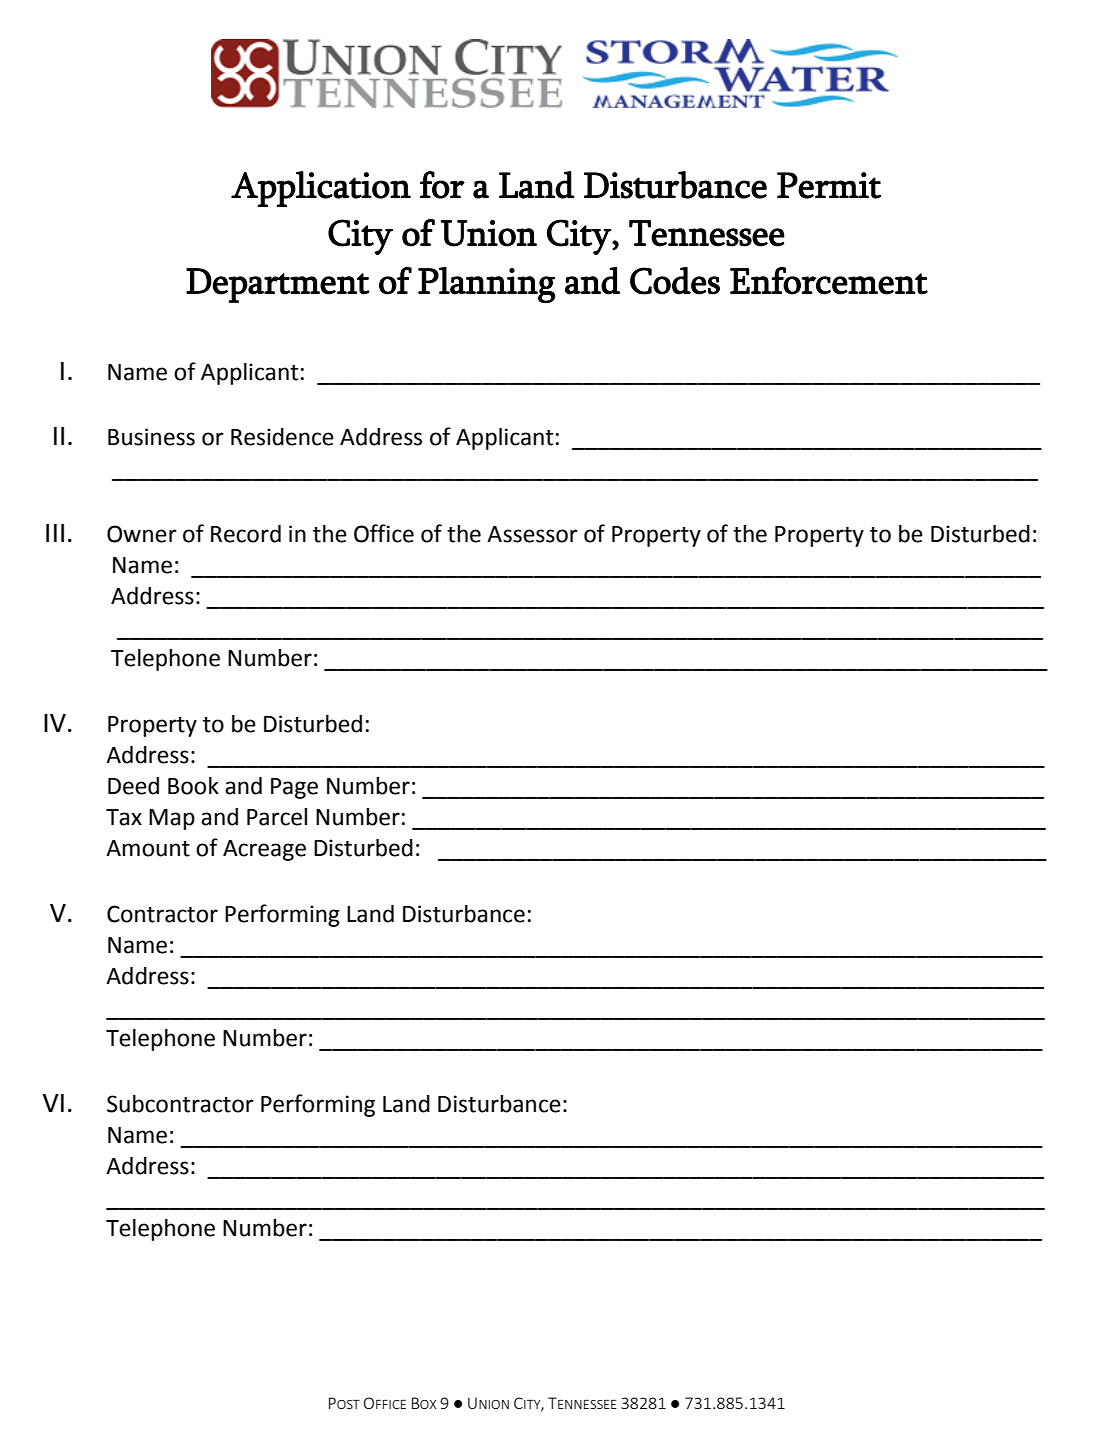  What do you see at coordinates (532, 534) in the screenshot?
I see `Assessor` at bounding box center [532, 534].
